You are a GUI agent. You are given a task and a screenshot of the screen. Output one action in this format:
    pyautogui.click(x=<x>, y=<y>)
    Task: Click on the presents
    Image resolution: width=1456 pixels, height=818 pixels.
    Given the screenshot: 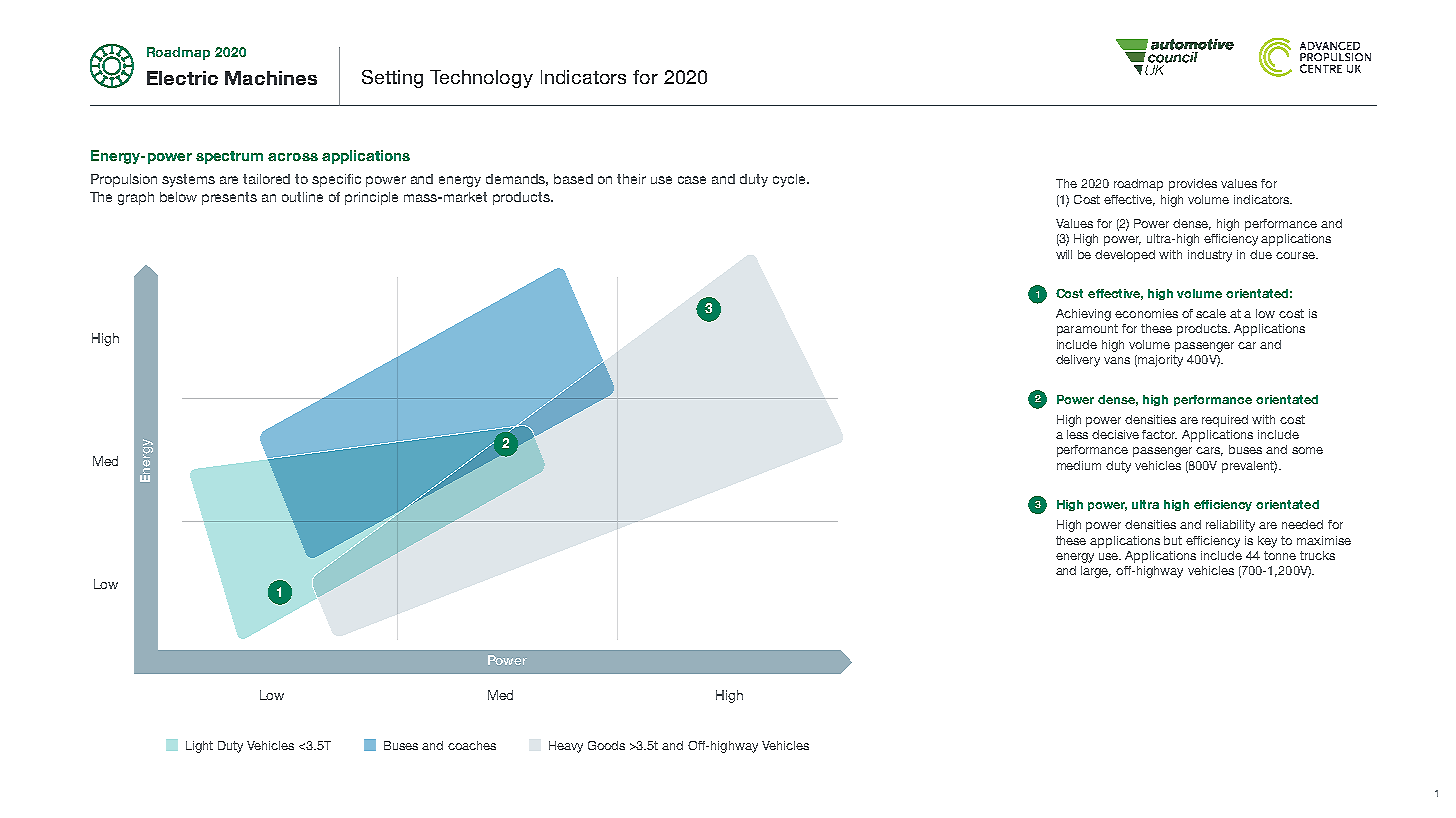 What is the action you would take?
    pyautogui.click(x=229, y=198)
